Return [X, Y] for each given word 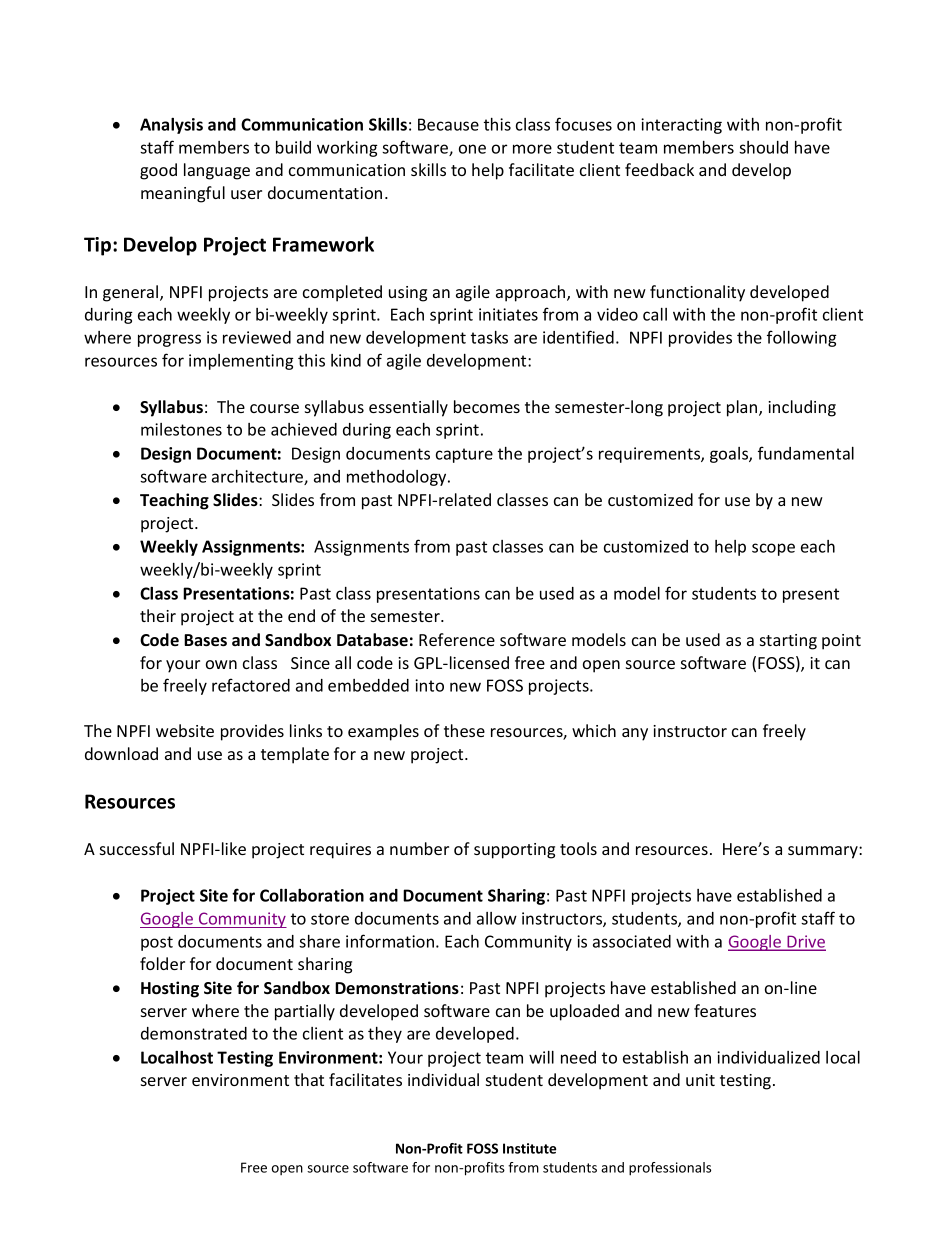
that [309, 1079]
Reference [457, 639]
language [217, 171]
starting [788, 642]
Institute [529, 1148]
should [763, 147]
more [532, 149]
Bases [205, 640]
